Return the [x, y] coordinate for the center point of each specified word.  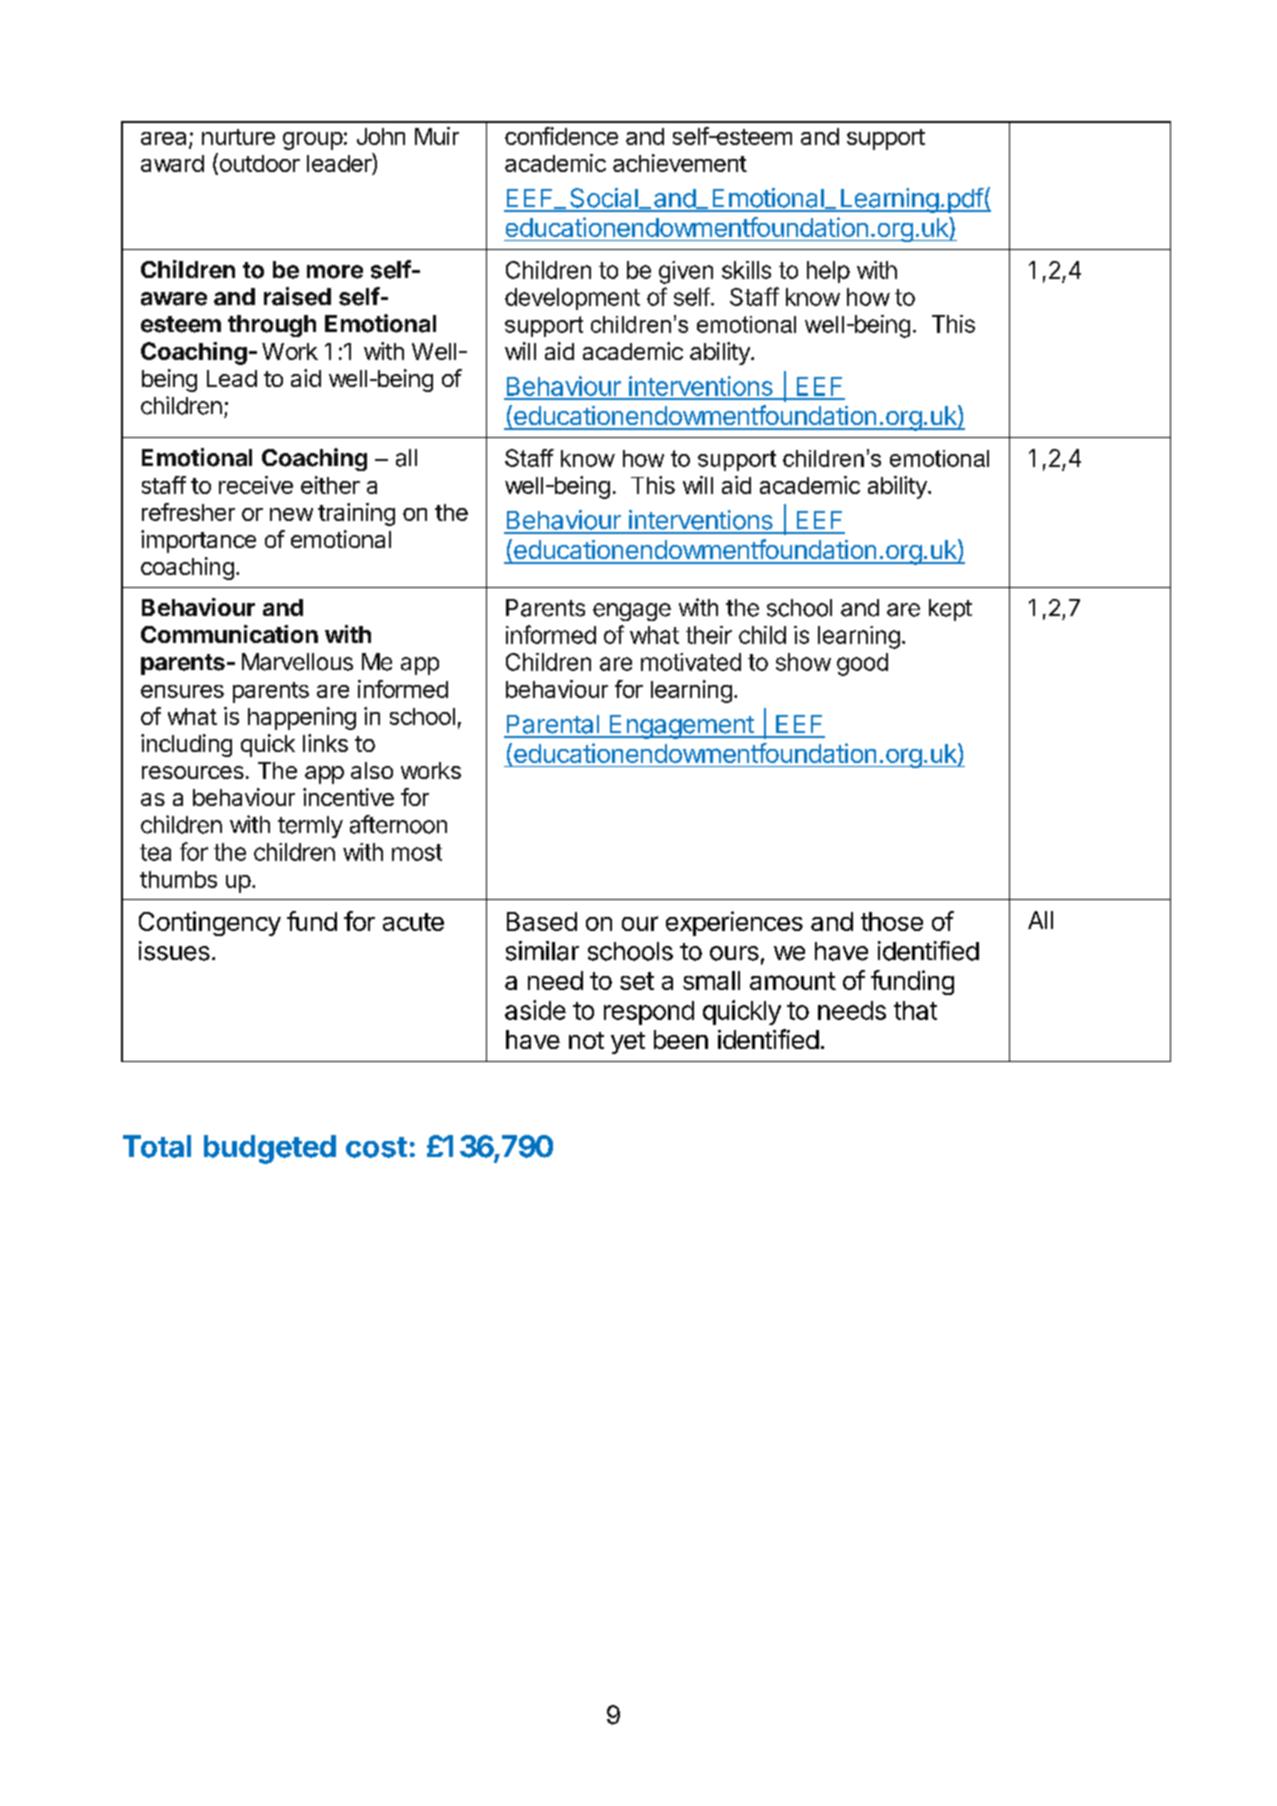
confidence [561, 136]
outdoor [258, 163]
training [356, 514]
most [417, 852]
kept [950, 610]
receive [256, 485]
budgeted [270, 1149]
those [892, 921]
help [828, 272]
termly [310, 827]
